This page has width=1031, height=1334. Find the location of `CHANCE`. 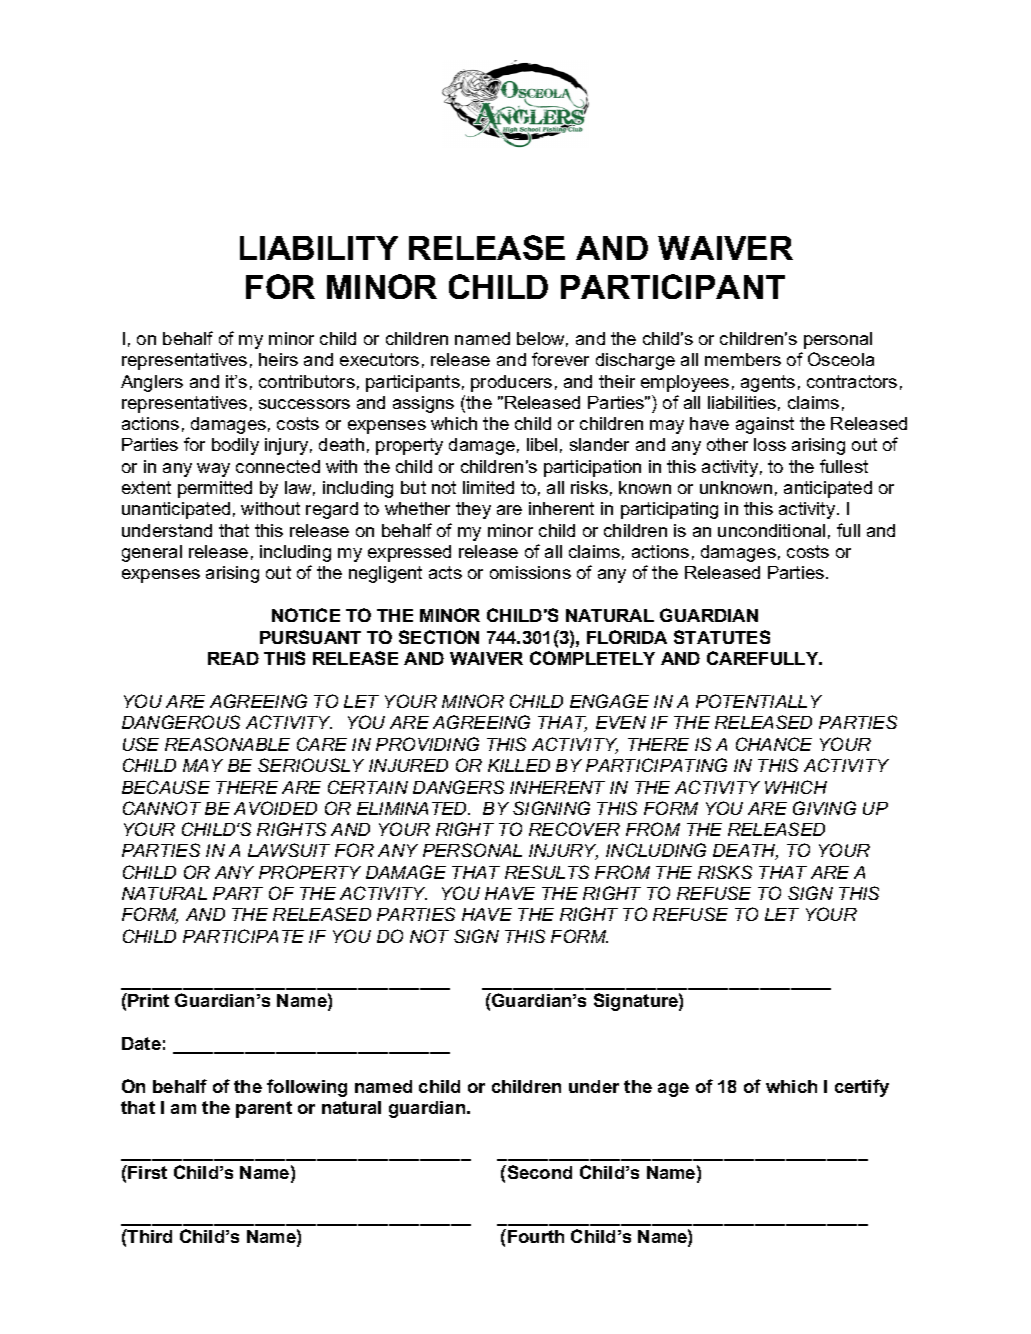

CHANCE is located at coordinates (774, 744).
